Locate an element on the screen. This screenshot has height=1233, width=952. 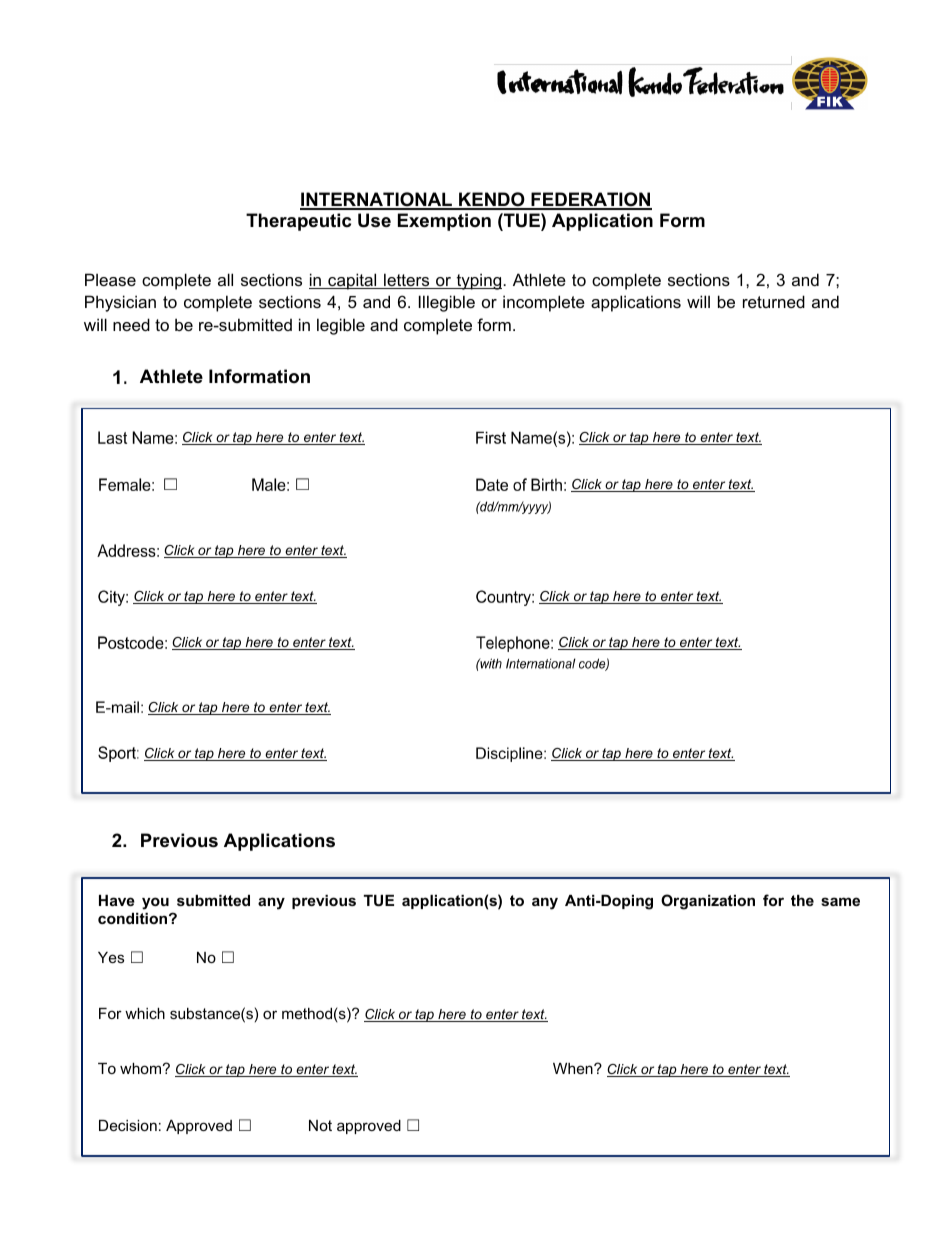
Organization is located at coordinates (708, 902).
